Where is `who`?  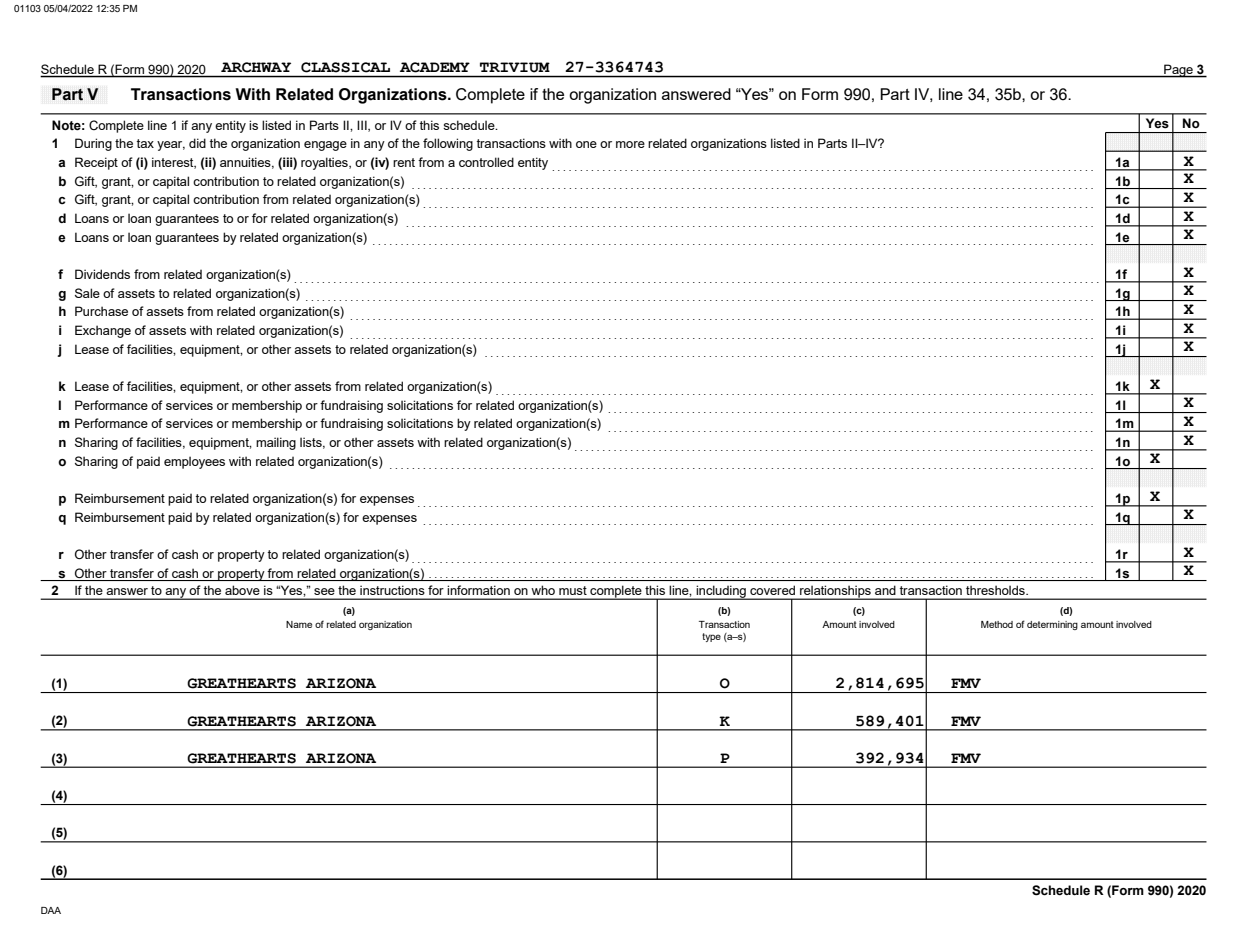
who is located at coordinates (543, 590).
